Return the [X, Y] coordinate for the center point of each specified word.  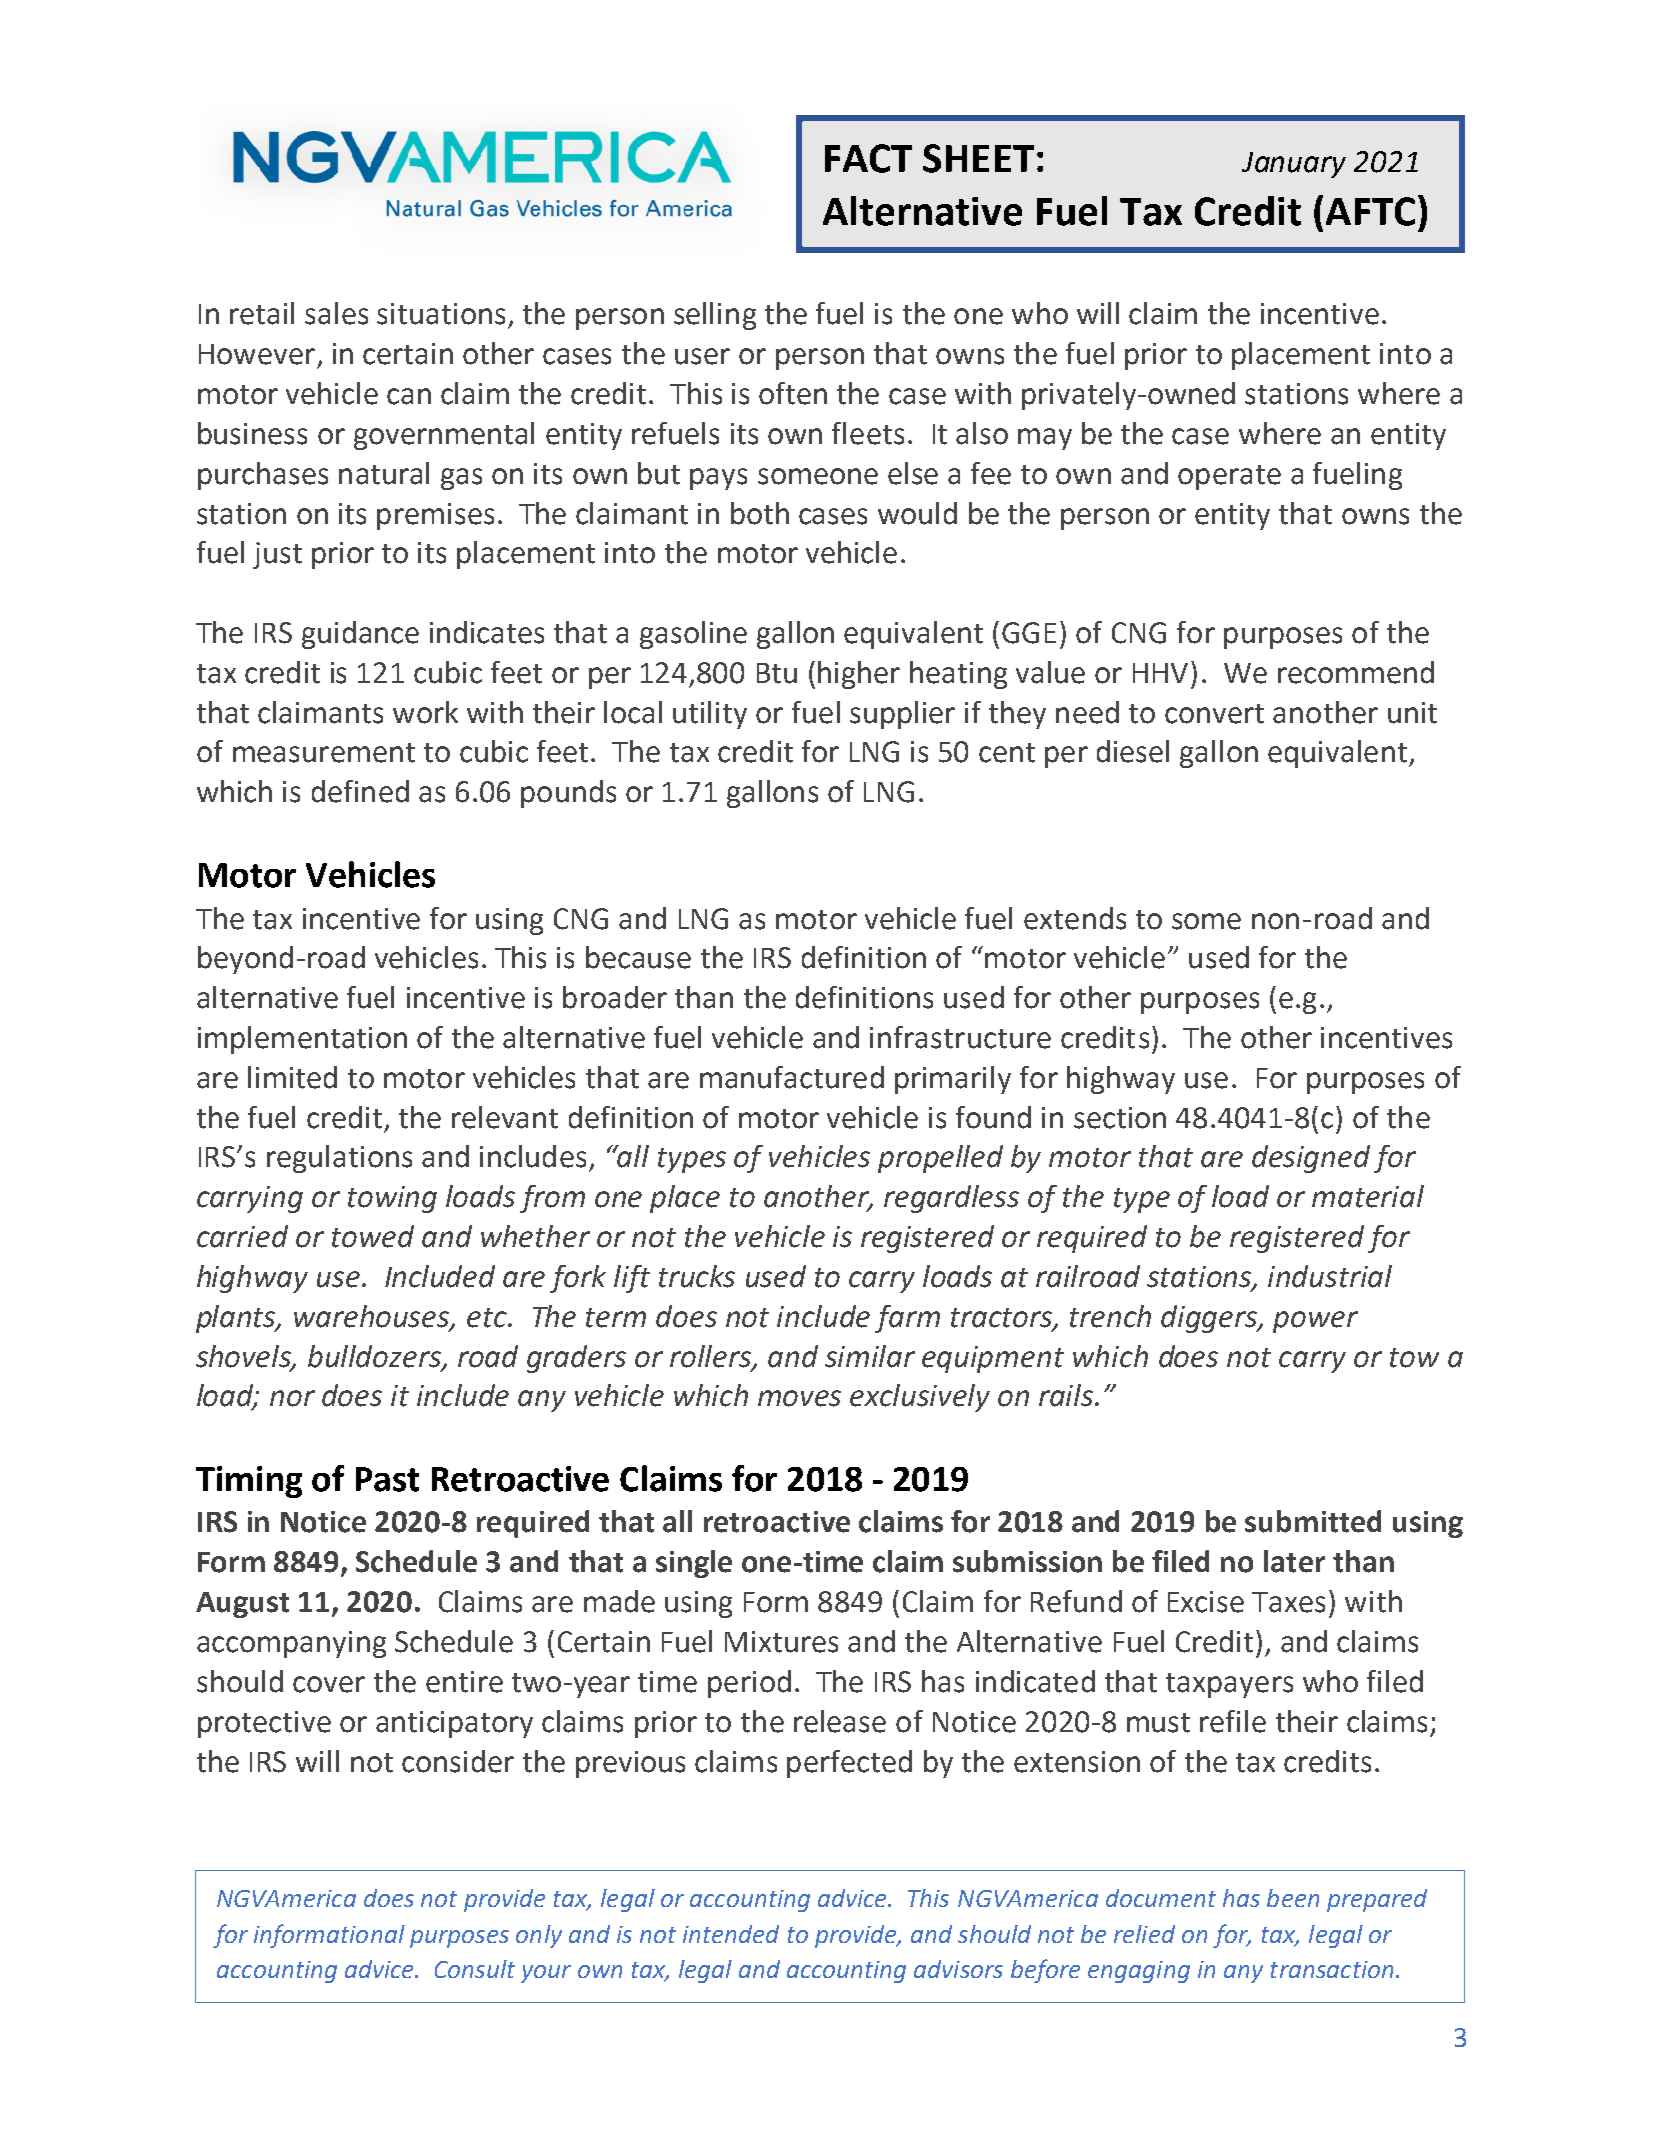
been [1293, 1898]
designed [1311, 1159]
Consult [475, 1969]
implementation [302, 1040]
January [1294, 165]
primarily [953, 1080]
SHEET [978, 158]
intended [731, 1934]
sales [336, 313]
